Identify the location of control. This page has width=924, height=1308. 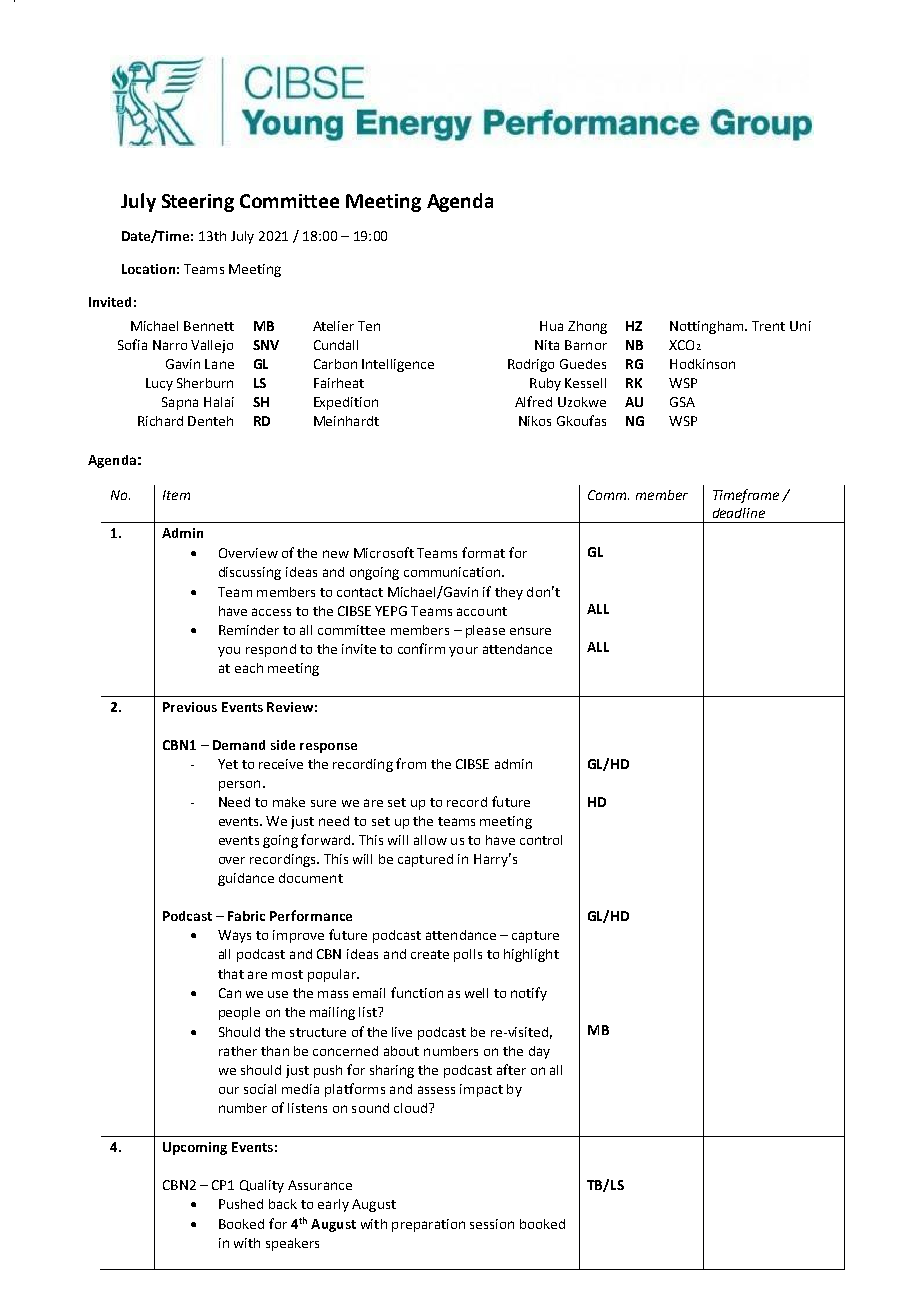
(541, 840).
